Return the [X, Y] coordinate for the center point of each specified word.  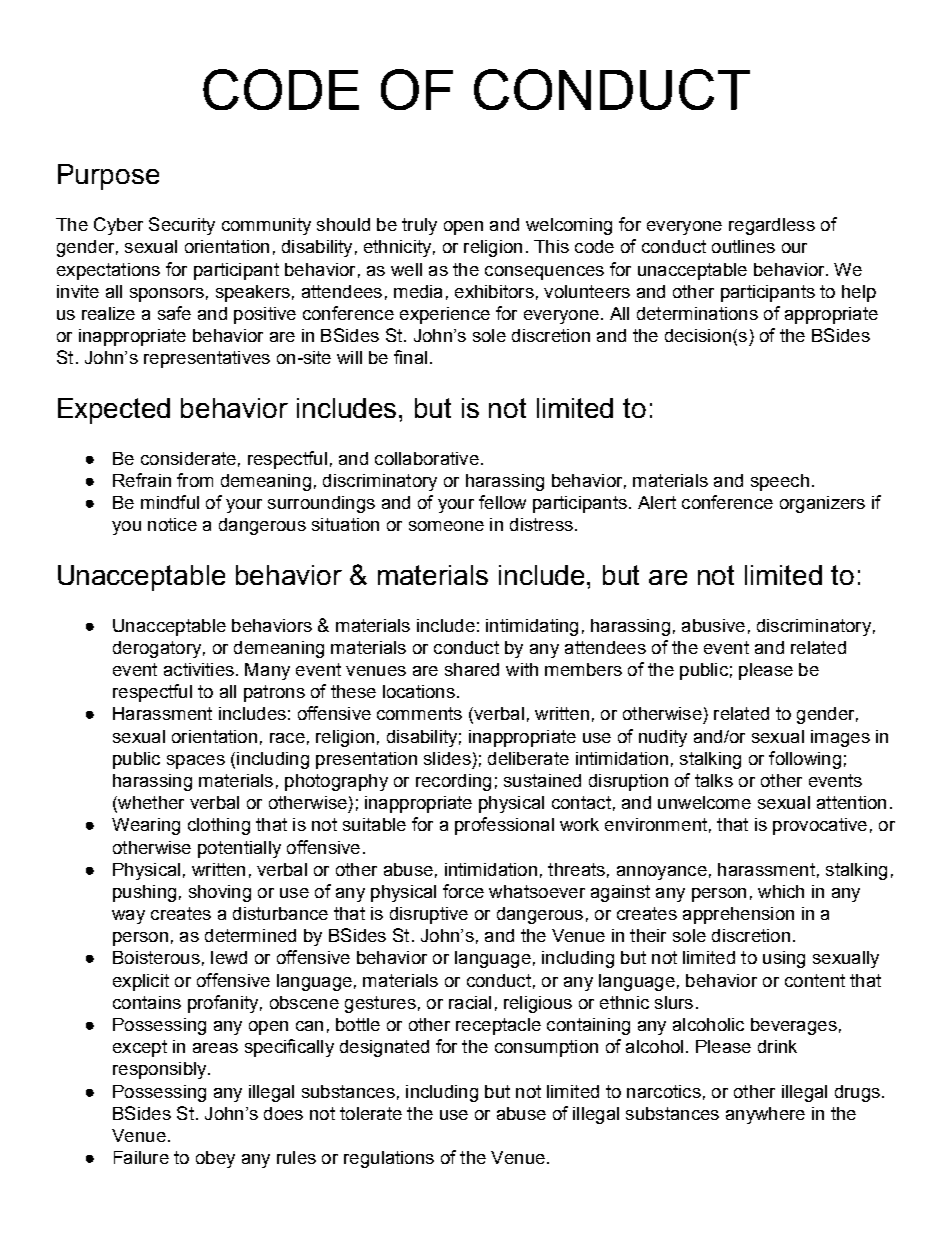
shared [472, 669]
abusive [713, 625]
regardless [772, 226]
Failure [141, 1157]
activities [199, 669]
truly [419, 226]
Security [182, 226]
